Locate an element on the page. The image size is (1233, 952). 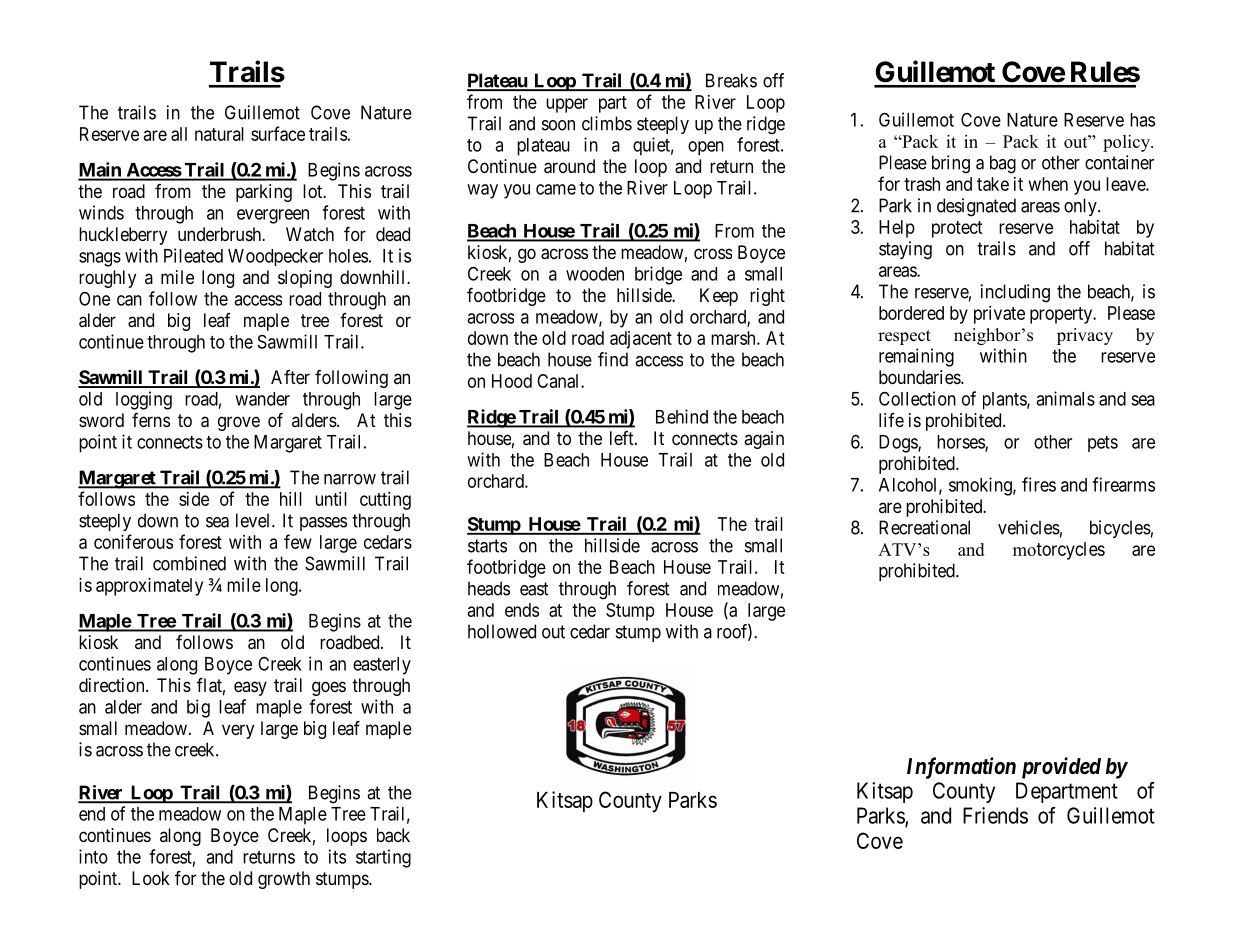
has is located at coordinates (1142, 120).
